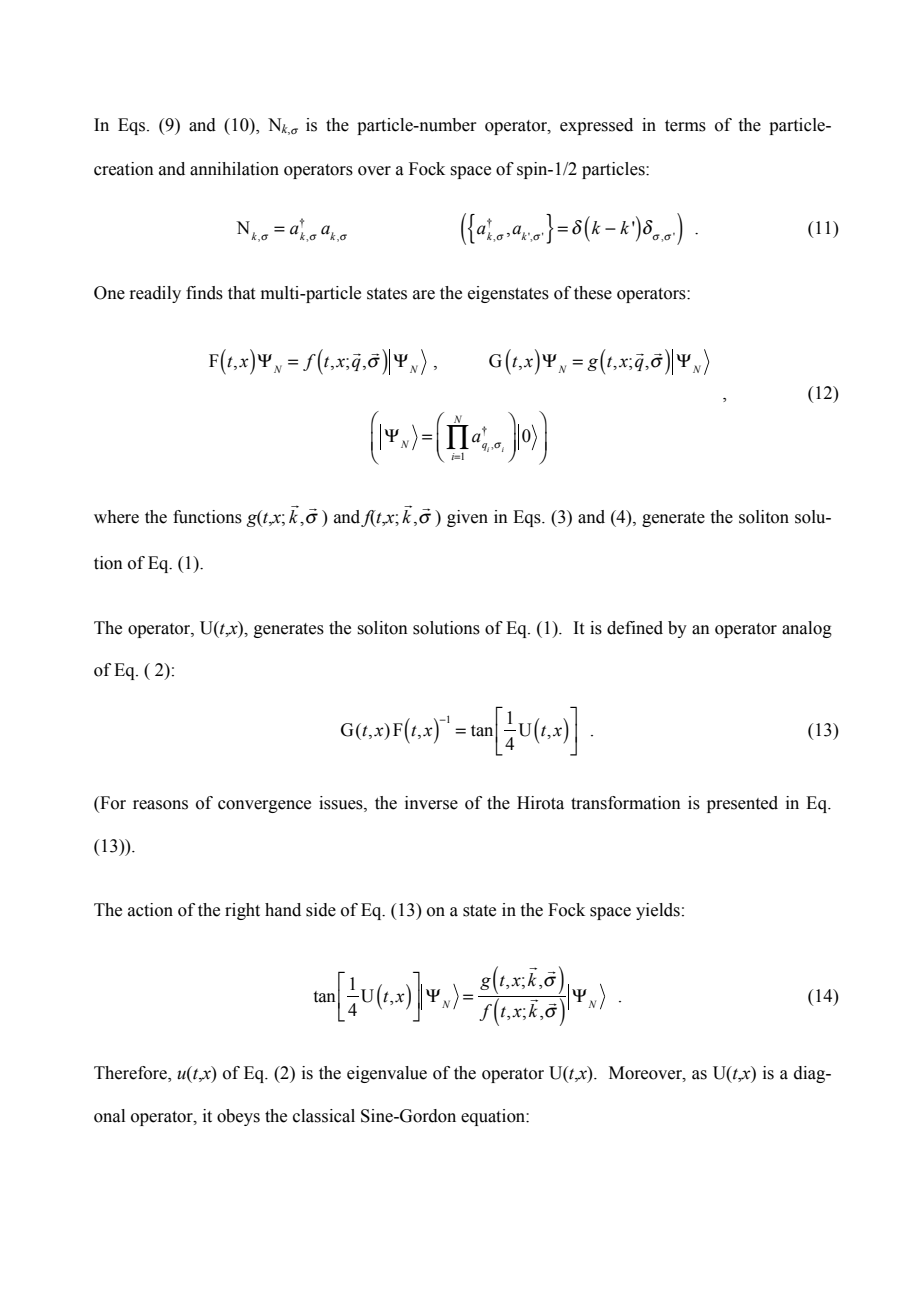  Describe the element at coordinates (467, 518) in the image. I see `given` at that location.
